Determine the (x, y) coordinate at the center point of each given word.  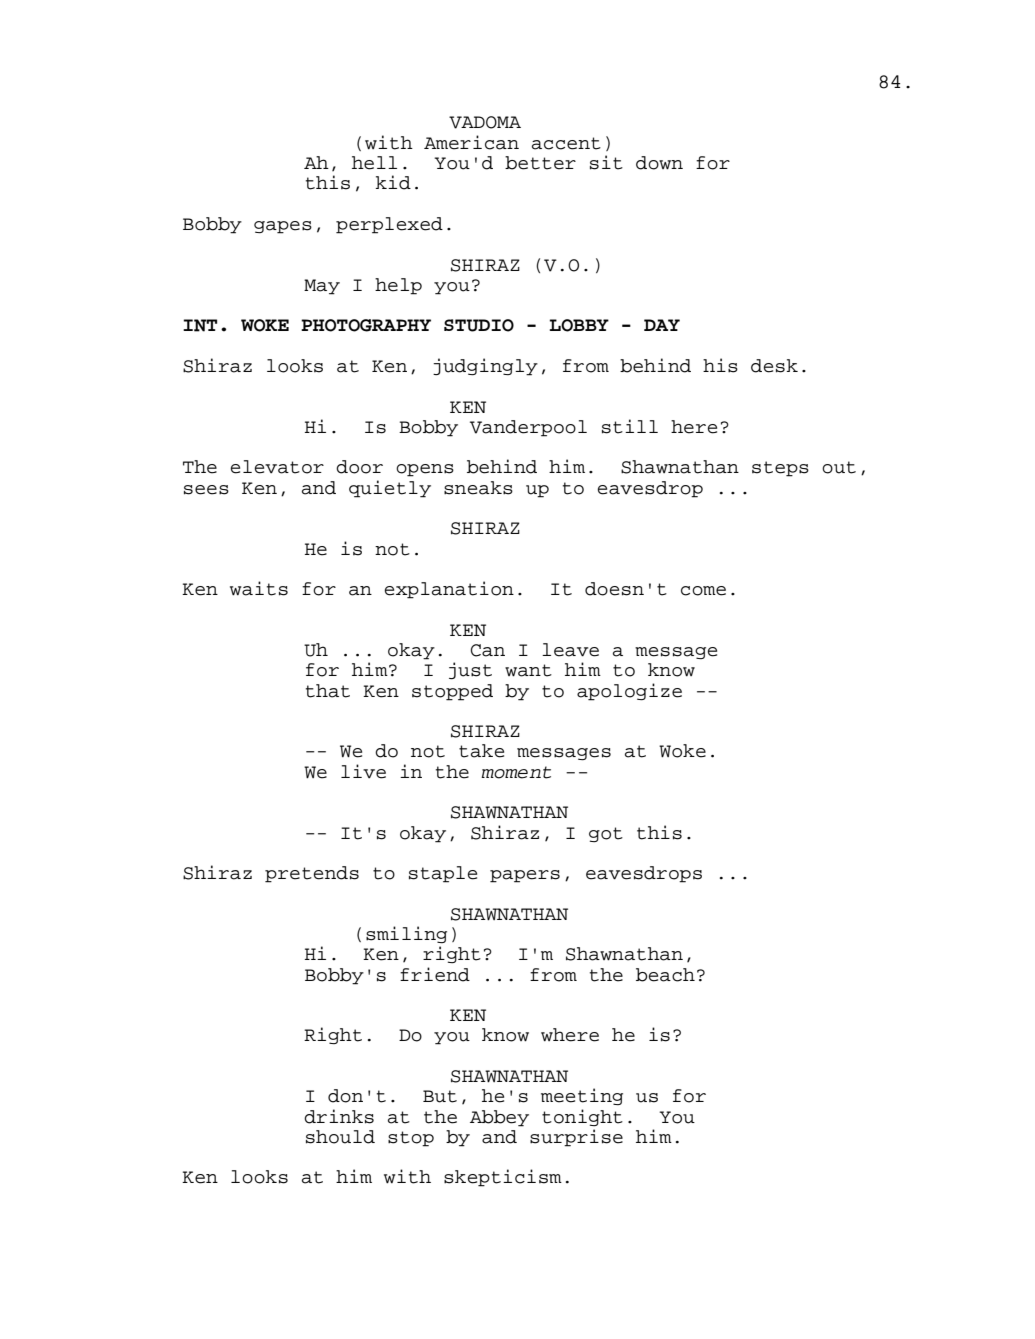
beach (665, 975)
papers (525, 876)
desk (774, 366)
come (703, 591)
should (340, 1137)
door (359, 467)
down (659, 163)
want (528, 670)
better (540, 163)
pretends (312, 874)
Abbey (499, 1118)
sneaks (478, 488)
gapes (283, 227)
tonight (582, 1117)
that (328, 691)
